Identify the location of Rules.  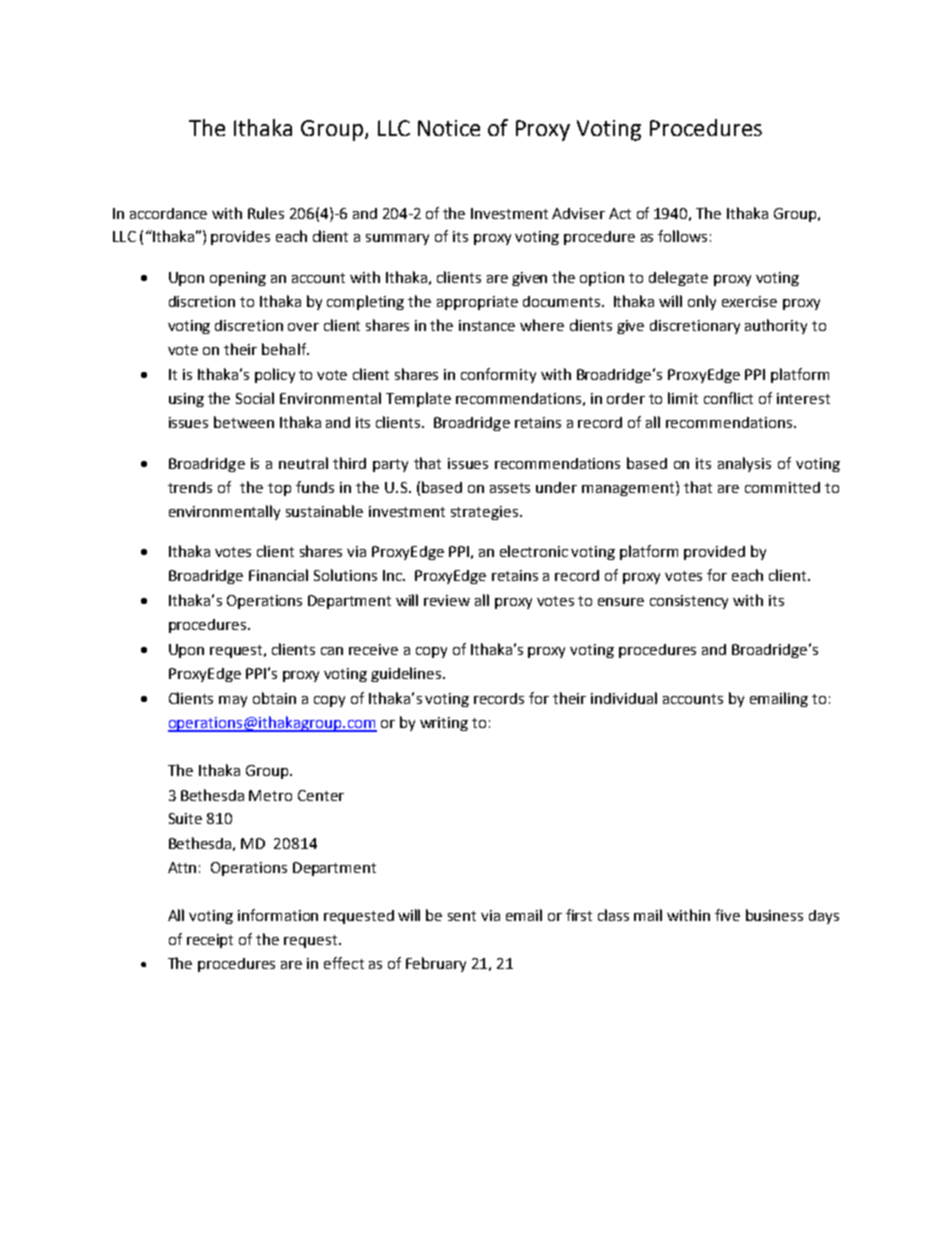
(266, 213).
